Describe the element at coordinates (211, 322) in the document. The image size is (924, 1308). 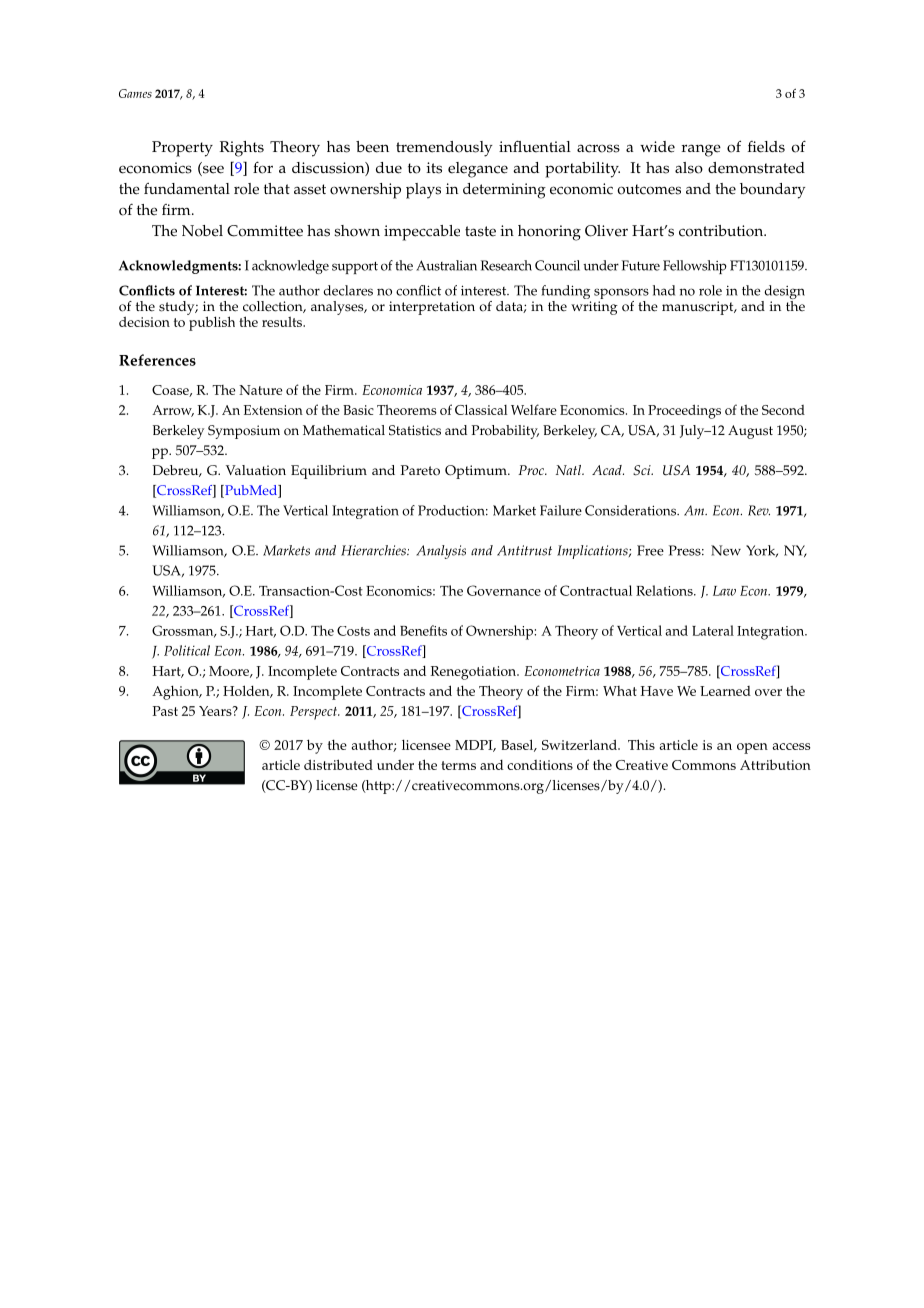
I see `publish` at that location.
